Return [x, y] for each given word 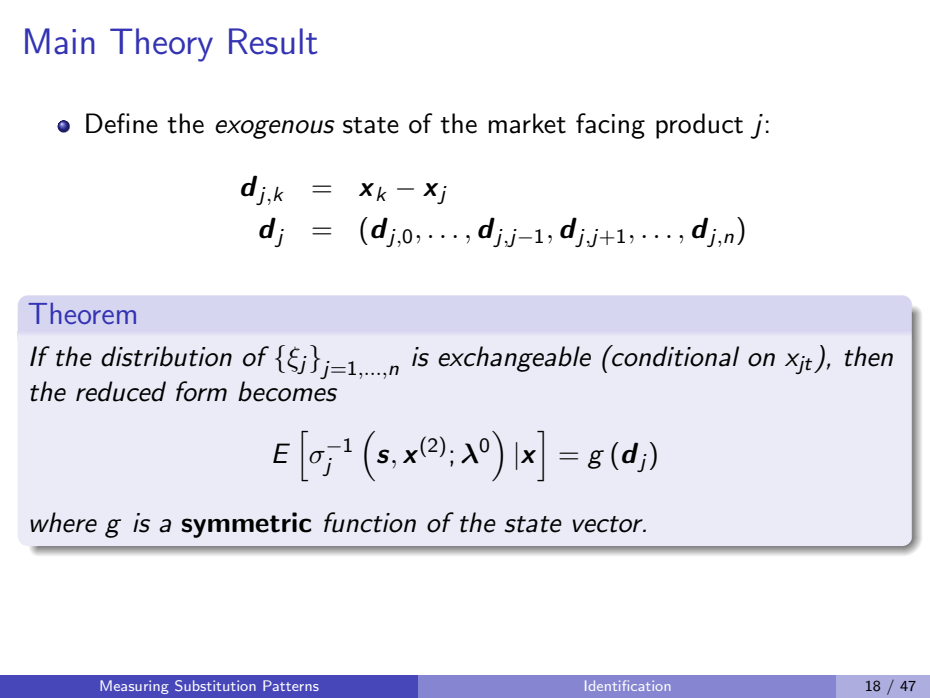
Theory [161, 45]
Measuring [134, 687]
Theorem [82, 313]
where [63, 522]
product [699, 126]
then [869, 356]
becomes [287, 391]
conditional [674, 356]
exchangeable [514, 359]
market [527, 123]
